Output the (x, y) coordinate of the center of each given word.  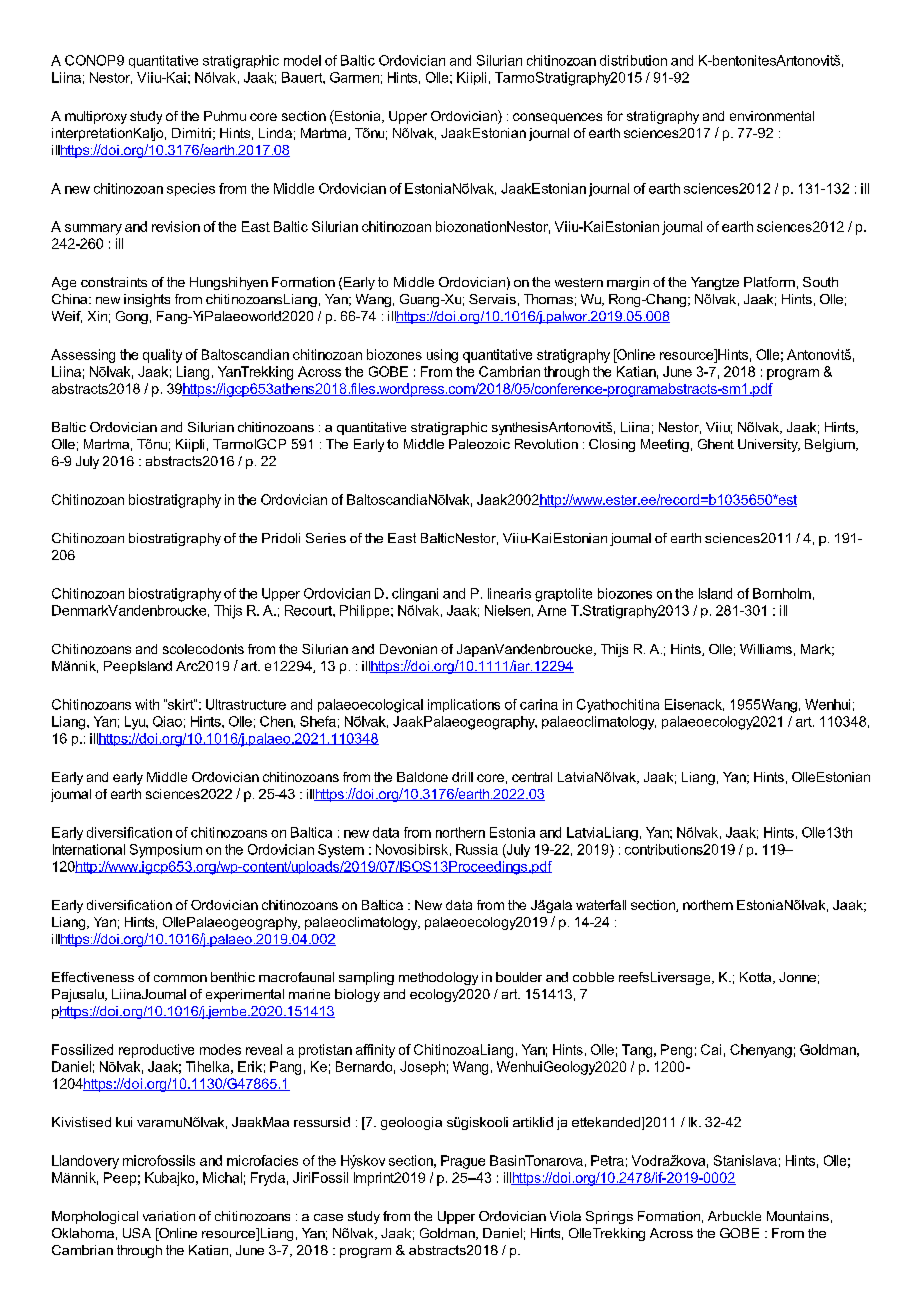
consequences (557, 118)
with (147, 704)
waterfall (601, 905)
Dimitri (191, 133)
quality (162, 356)
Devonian (408, 649)
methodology (438, 978)
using (442, 356)
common (180, 978)
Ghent (716, 444)
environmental (772, 116)
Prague (463, 1162)
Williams (766, 649)
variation (169, 1216)
